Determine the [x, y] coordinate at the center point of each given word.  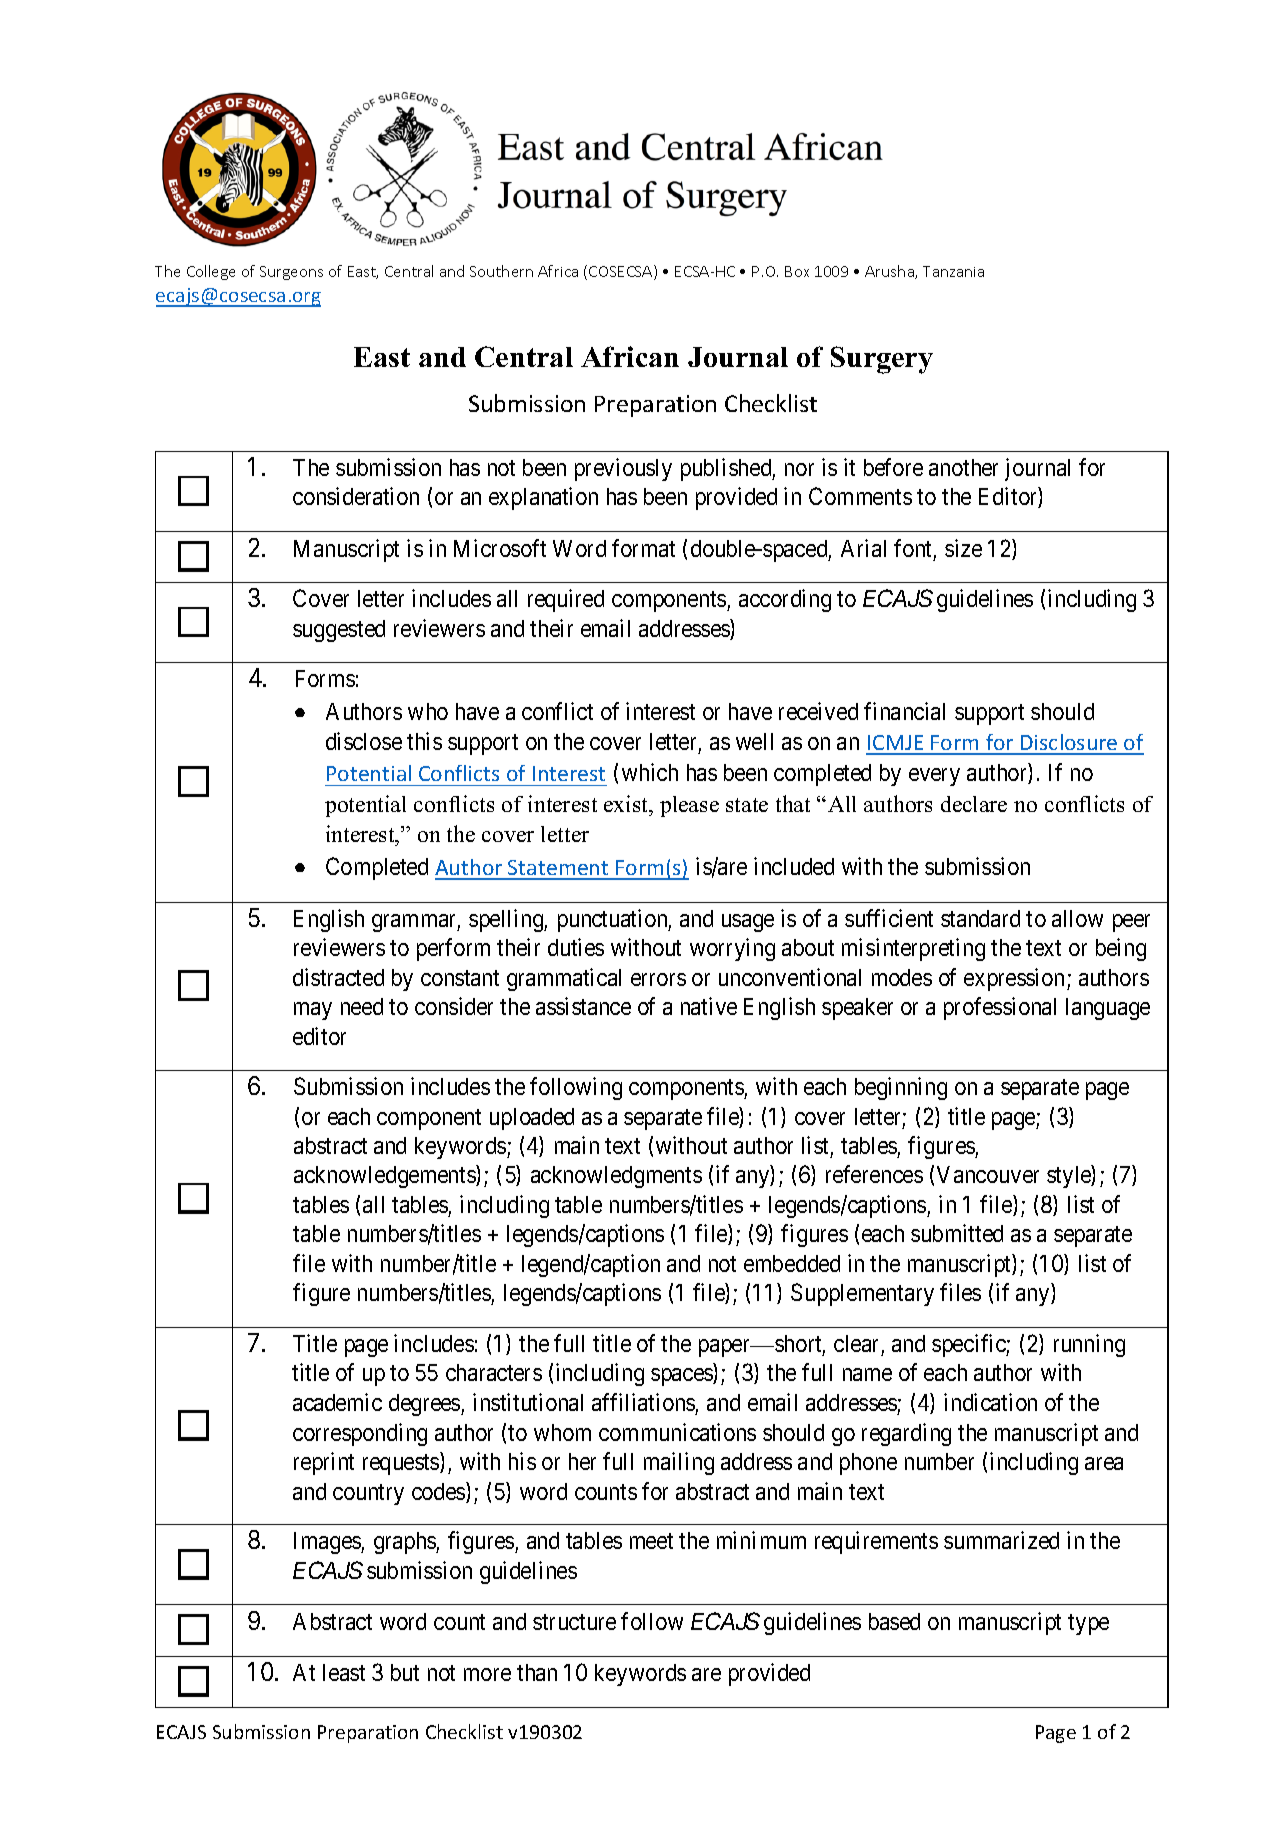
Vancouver [988, 1174]
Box [797, 271]
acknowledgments [616, 1177]
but [405, 1672]
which [650, 772]
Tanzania [953, 271]
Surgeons [291, 273]
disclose [364, 741]
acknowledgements [385, 1176]
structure [574, 1622]
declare [974, 804]
